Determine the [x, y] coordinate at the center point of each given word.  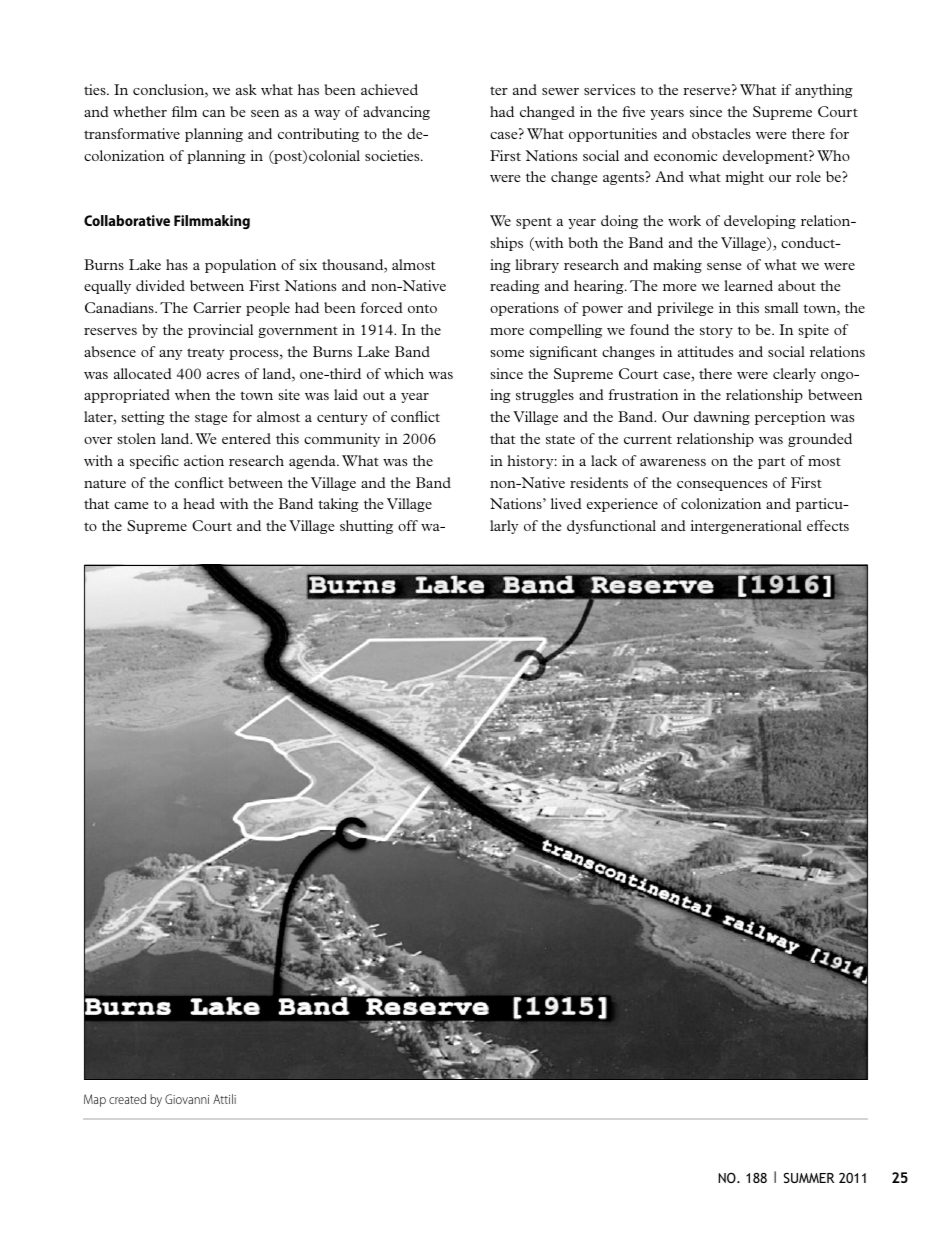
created [127, 1099]
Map [95, 1100]
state [560, 439]
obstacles [721, 133]
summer [809, 1178]
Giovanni [187, 1099]
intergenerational [746, 527]
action [204, 460]
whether [140, 111]
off [408, 525]
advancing [396, 113]
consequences [722, 486]
